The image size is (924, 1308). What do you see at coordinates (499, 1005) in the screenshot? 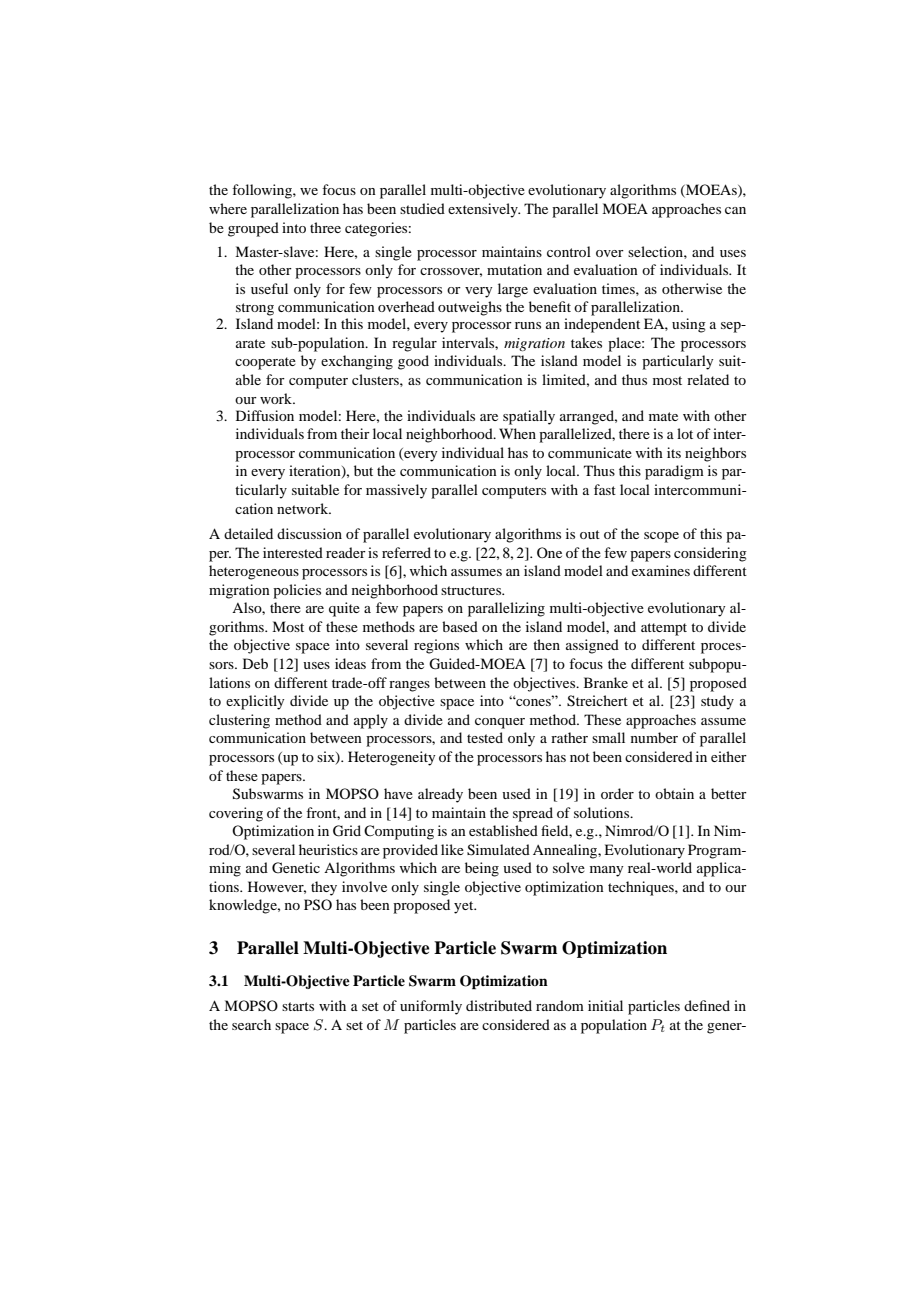
I see `distributed` at bounding box center [499, 1005].
